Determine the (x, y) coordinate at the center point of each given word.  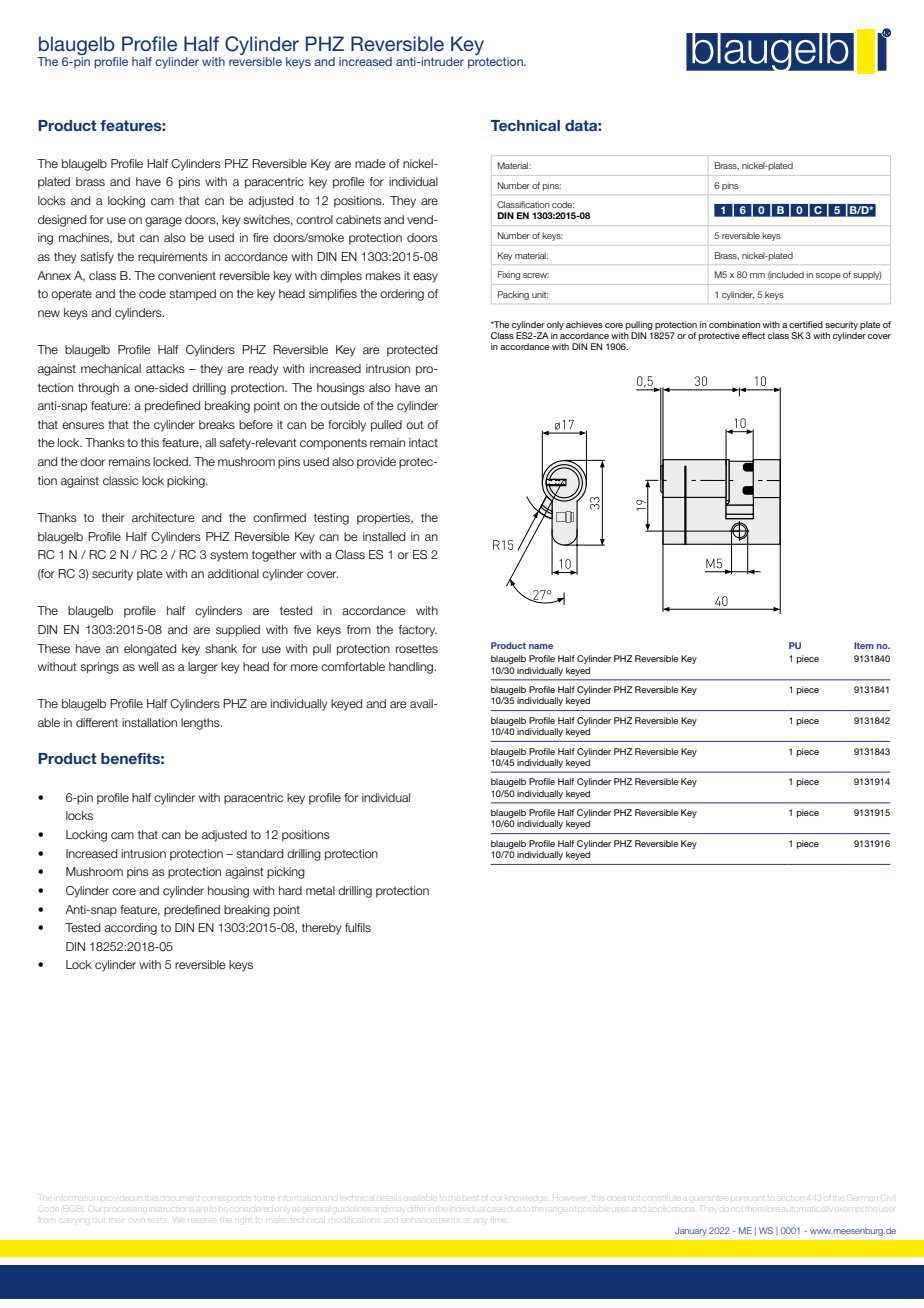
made (370, 163)
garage (163, 222)
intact (423, 442)
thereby (321, 929)
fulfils (358, 927)
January (691, 1231)
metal (320, 890)
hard (290, 890)
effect (753, 335)
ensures (83, 425)
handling (412, 668)
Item (864, 645)
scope (828, 276)
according (130, 929)
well (148, 666)
